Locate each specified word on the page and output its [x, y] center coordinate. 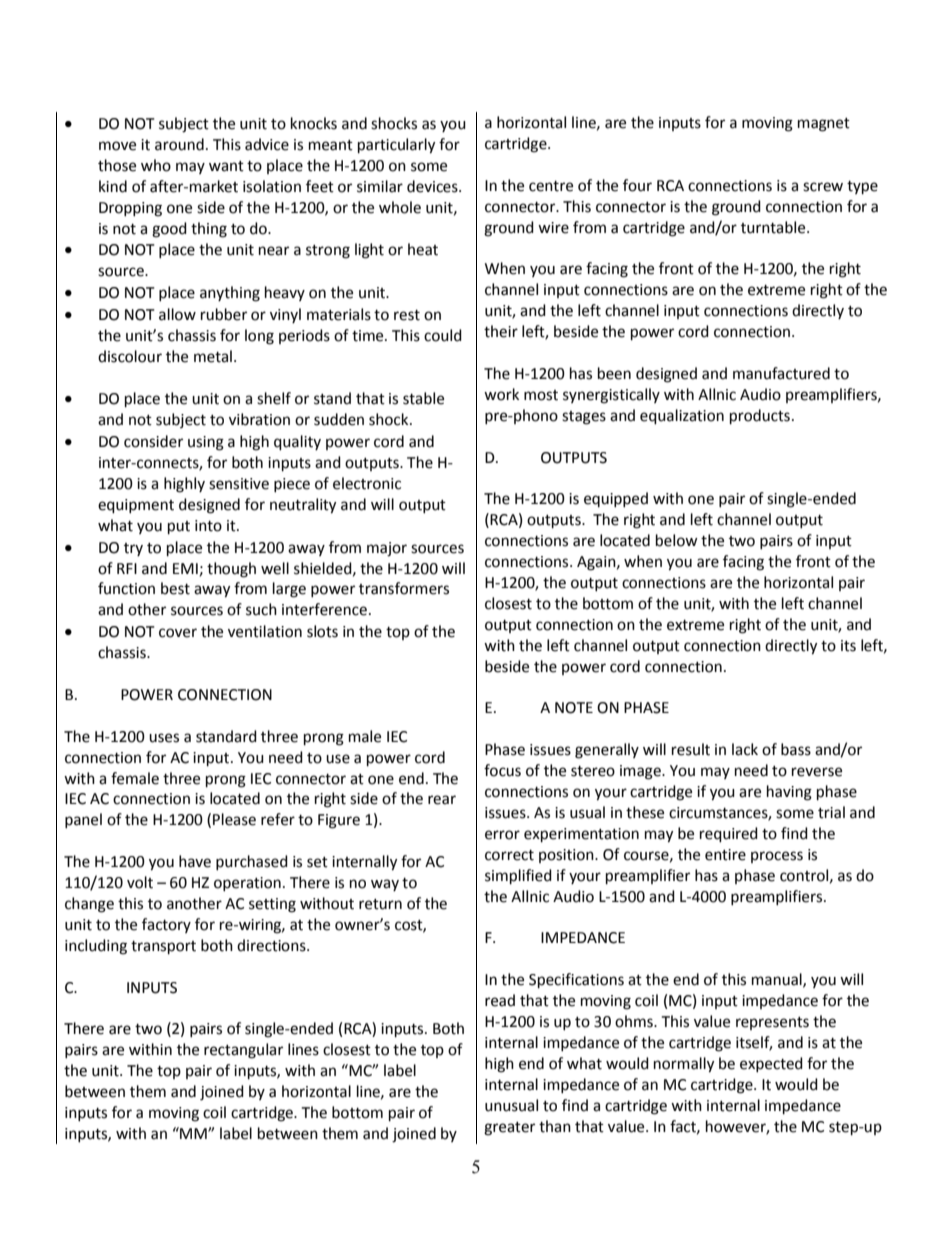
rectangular [243, 1051]
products [760, 417]
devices [433, 186]
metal [213, 356]
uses [164, 738]
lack [745, 749]
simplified [518, 877]
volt [140, 882]
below [677, 540]
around [179, 144]
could [443, 335]
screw [823, 187]
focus [502, 770]
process [777, 857]
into [208, 526]
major [387, 549]
